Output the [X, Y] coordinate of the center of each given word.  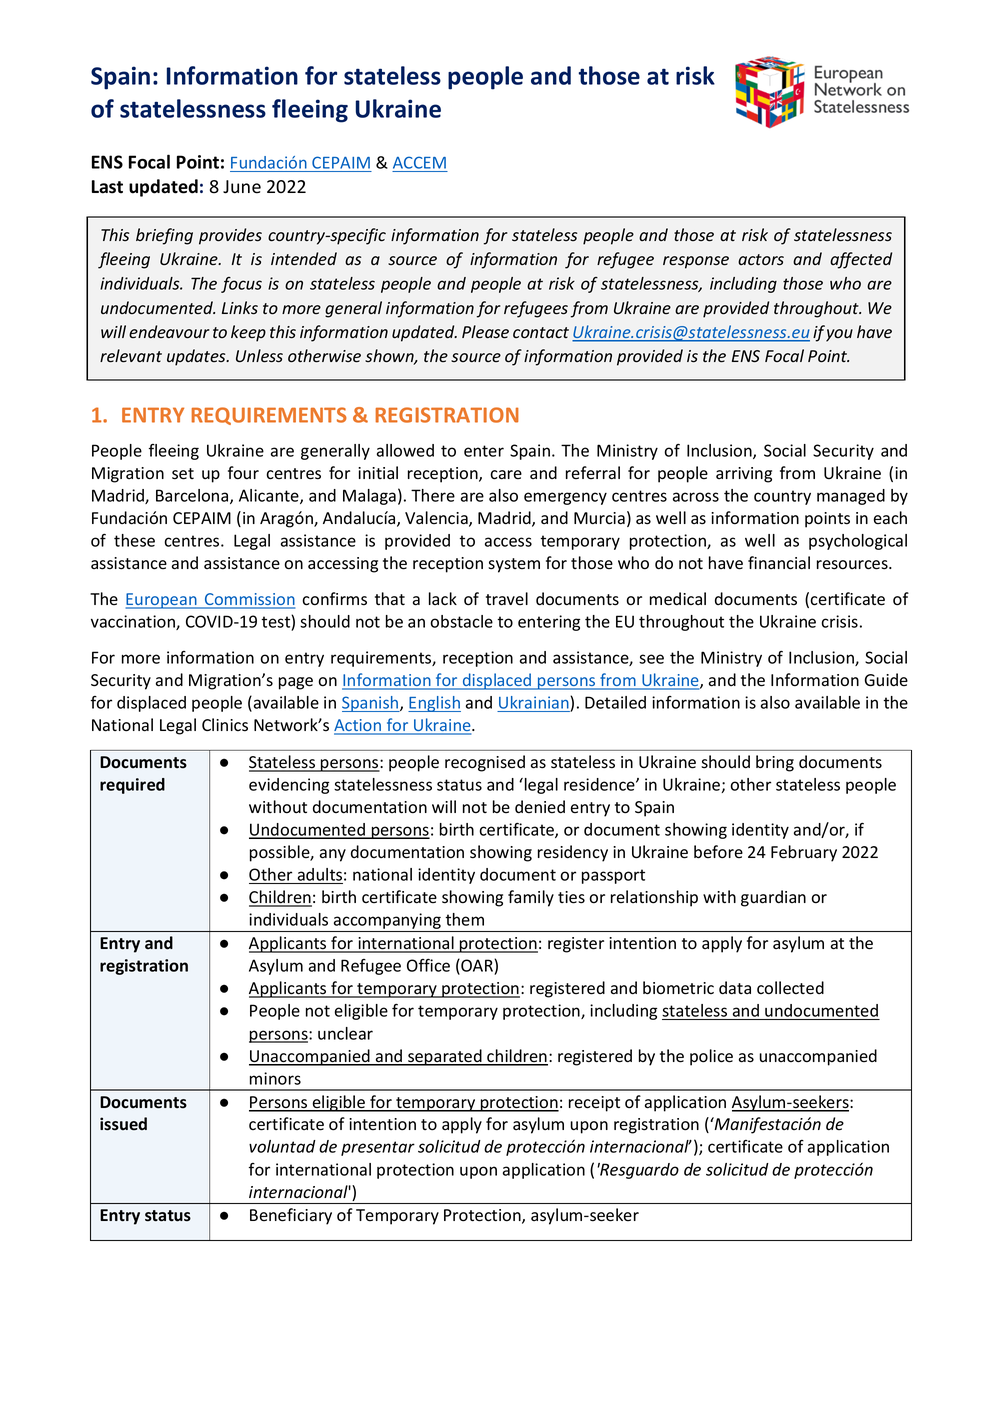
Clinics [225, 725]
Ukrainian [535, 702]
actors [761, 260]
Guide [886, 680]
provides [230, 236]
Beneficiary [291, 1216]
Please [485, 332]
